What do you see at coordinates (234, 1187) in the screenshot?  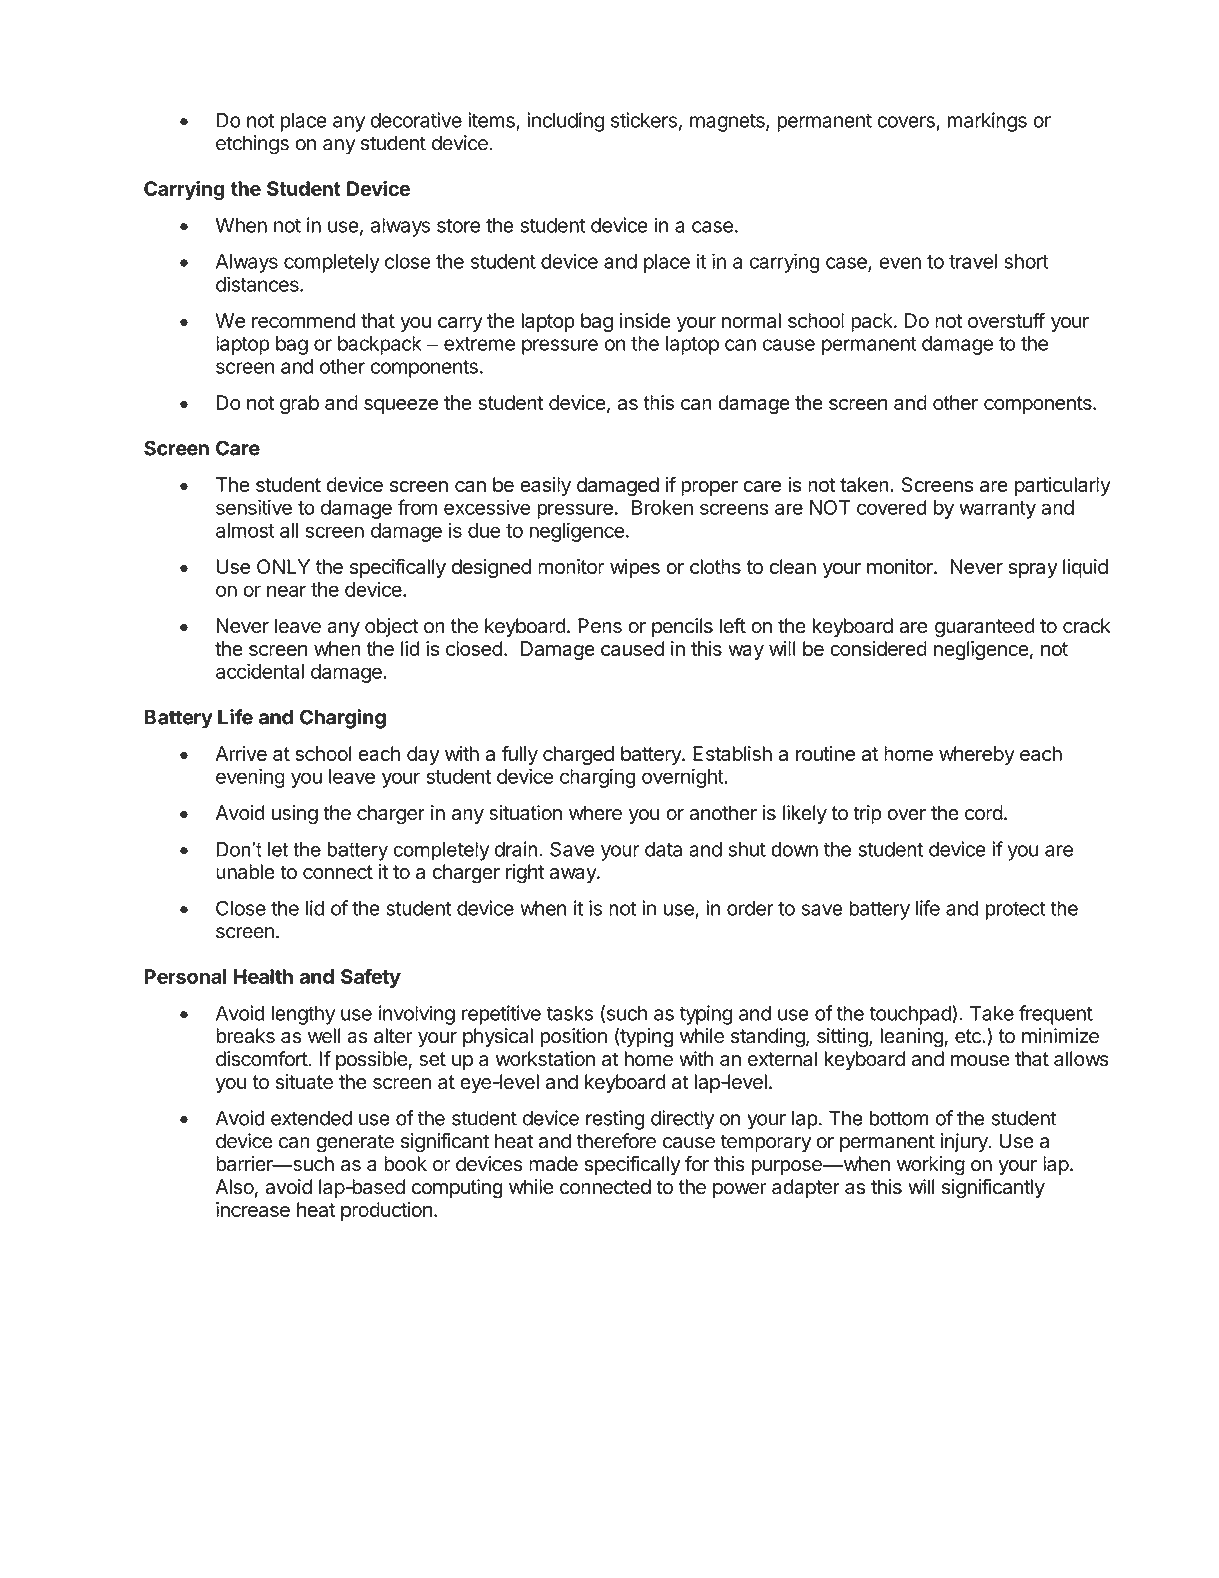 I see `Also` at bounding box center [234, 1187].
